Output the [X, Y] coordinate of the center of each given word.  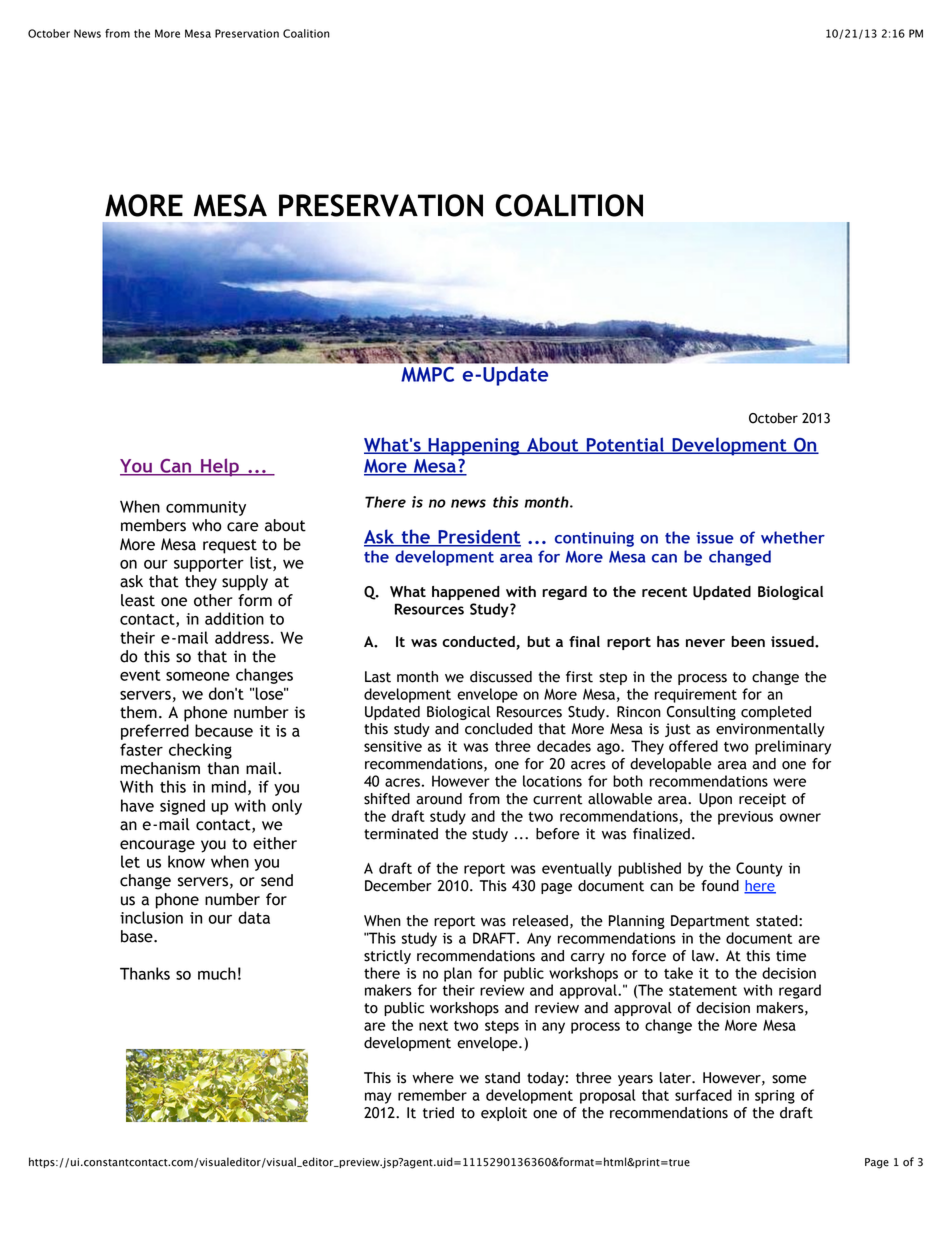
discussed [501, 677]
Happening [474, 447]
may [378, 1098]
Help [220, 467]
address [242, 637]
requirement [696, 696]
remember [432, 1095]
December [398, 886]
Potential [625, 445]
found [720, 886]
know [186, 861]
